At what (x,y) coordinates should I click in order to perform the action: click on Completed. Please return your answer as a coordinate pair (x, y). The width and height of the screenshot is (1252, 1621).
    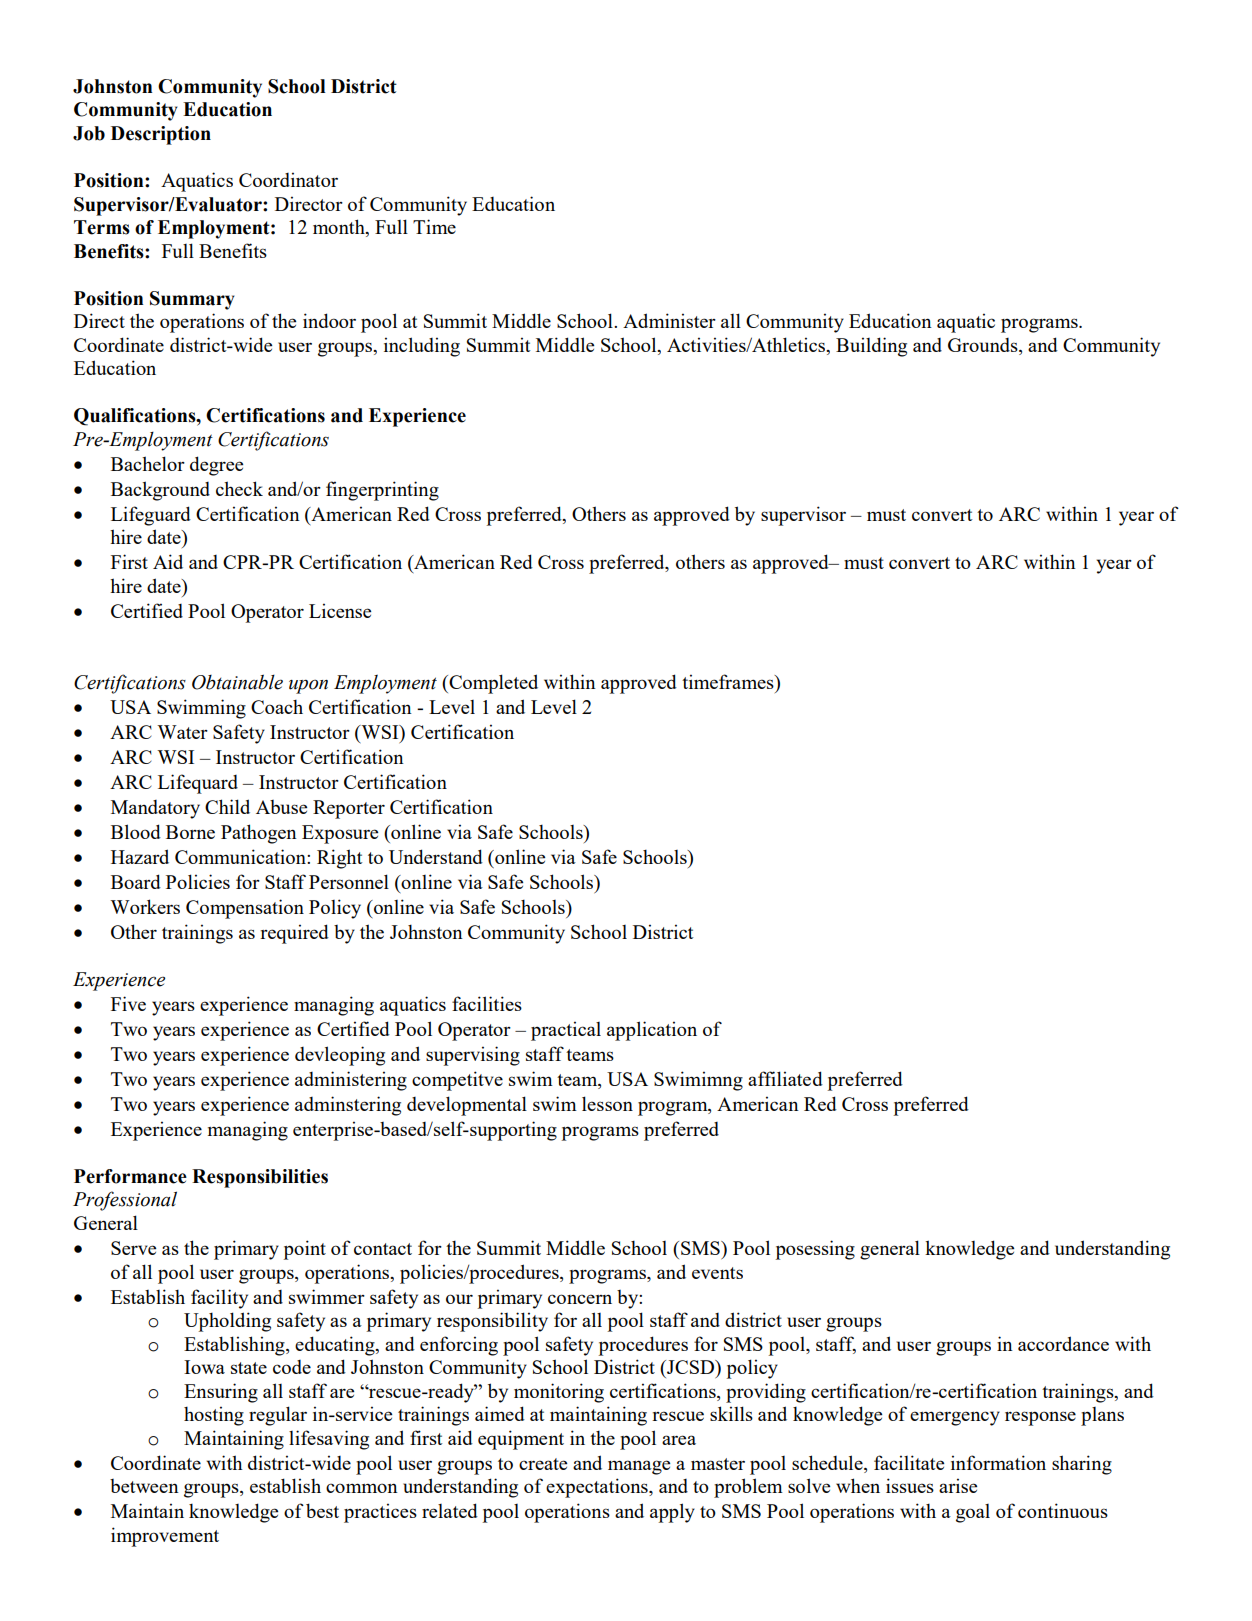
    Looking at the image, I should click on (492, 684).
